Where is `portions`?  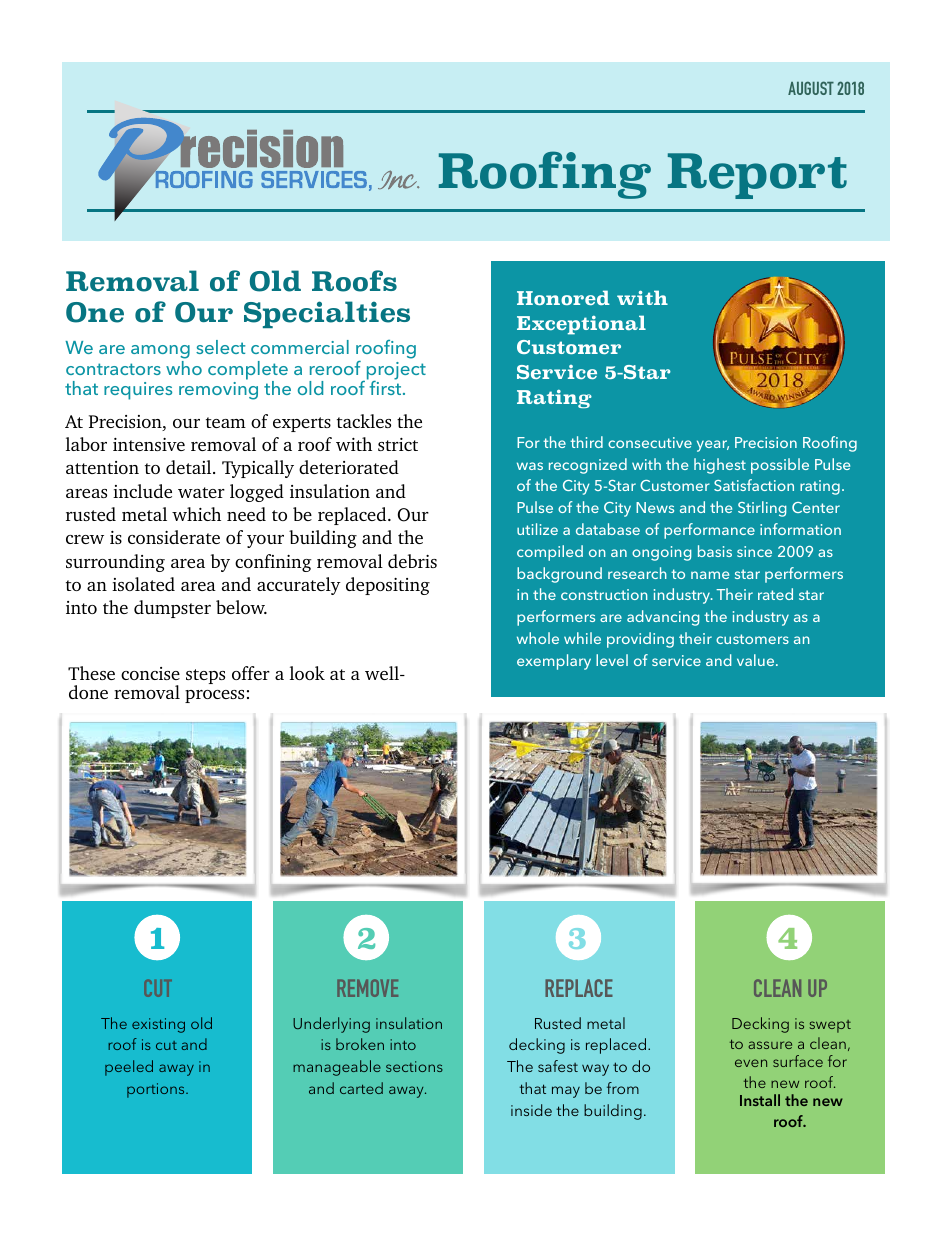 portions is located at coordinates (157, 1090).
